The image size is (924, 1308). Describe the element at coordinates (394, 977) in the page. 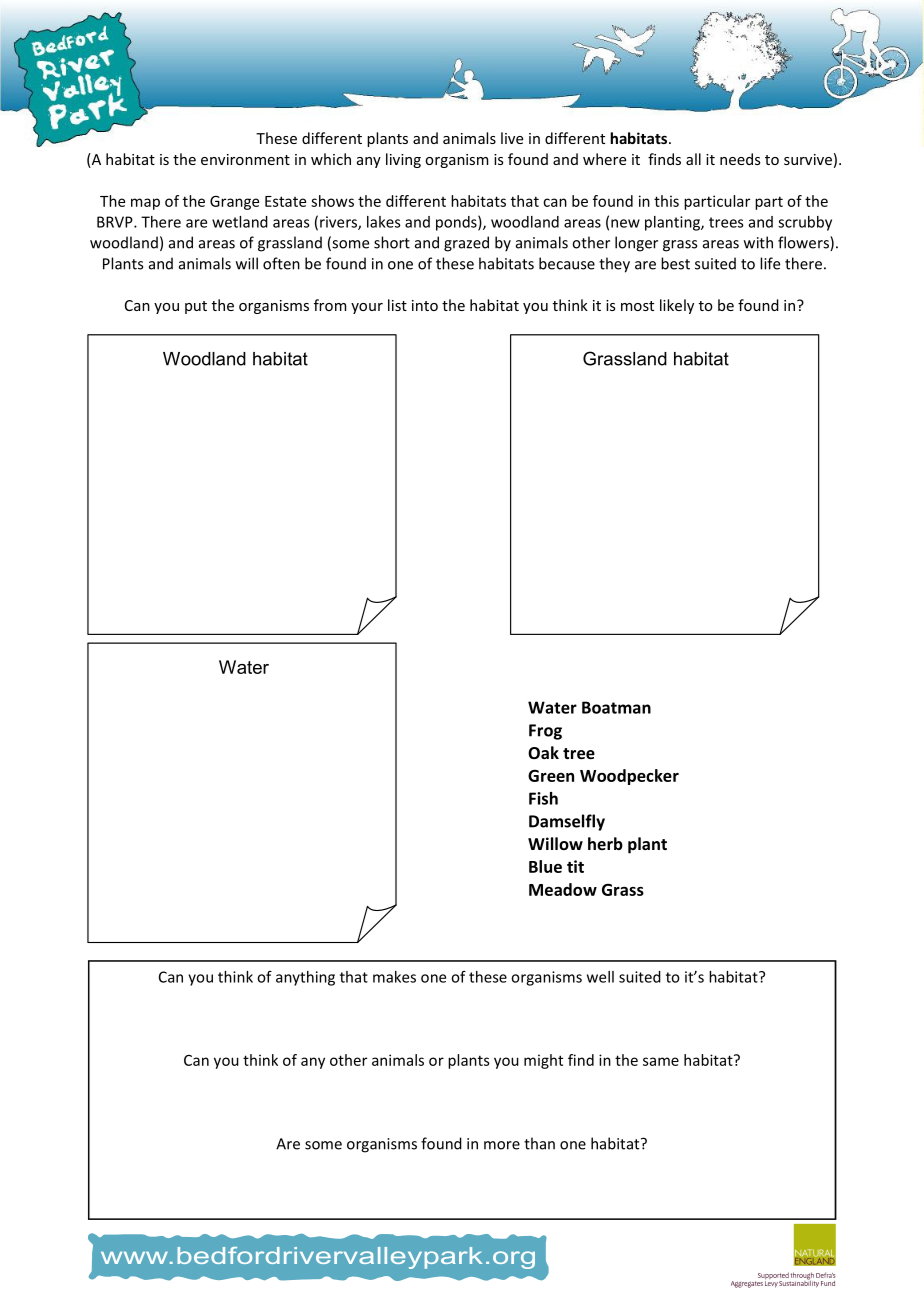

I see `makes` at that location.
